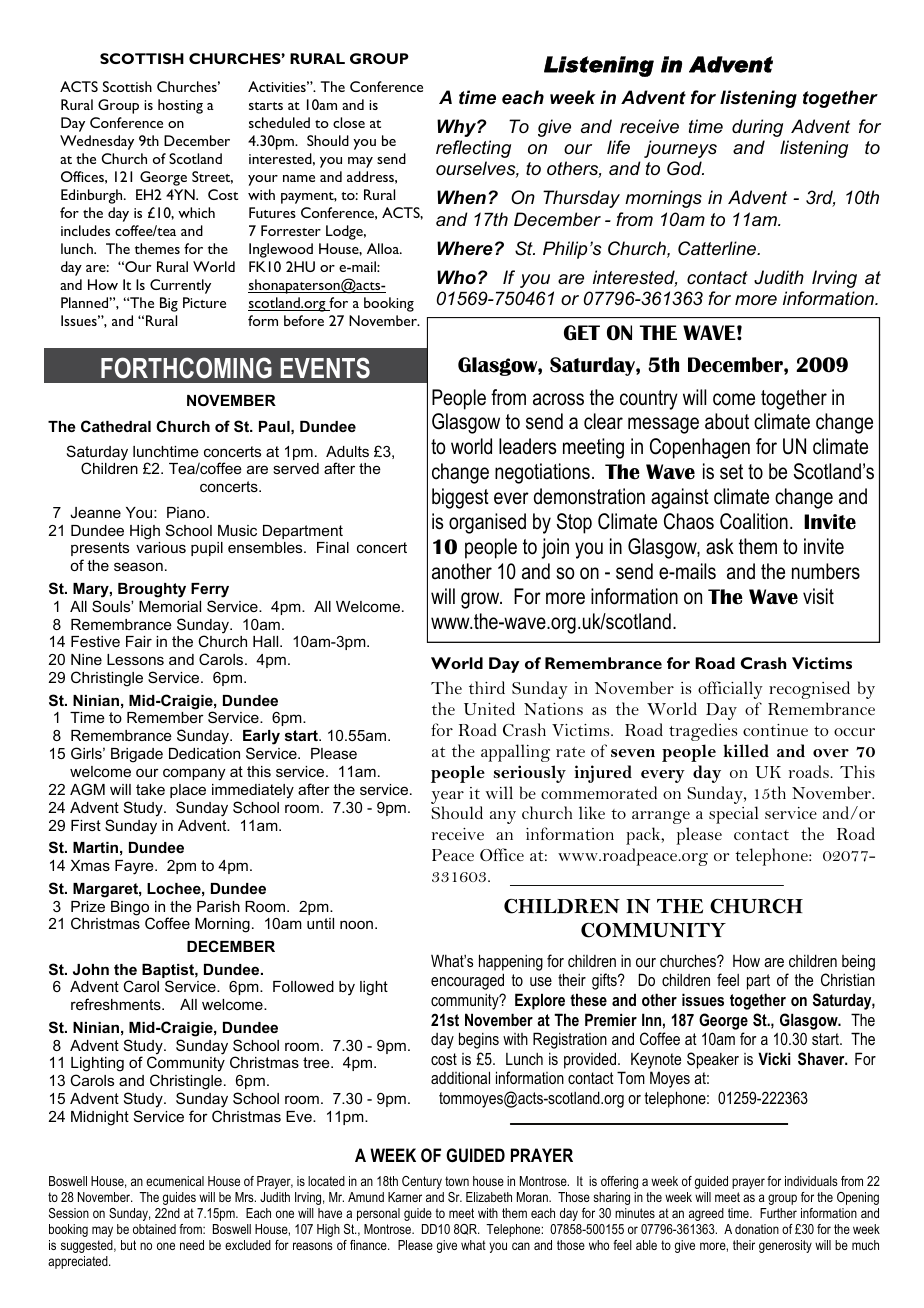 This page has width=924, height=1308. Describe the element at coordinates (135, 659) in the page. I see `Lessons` at that location.
